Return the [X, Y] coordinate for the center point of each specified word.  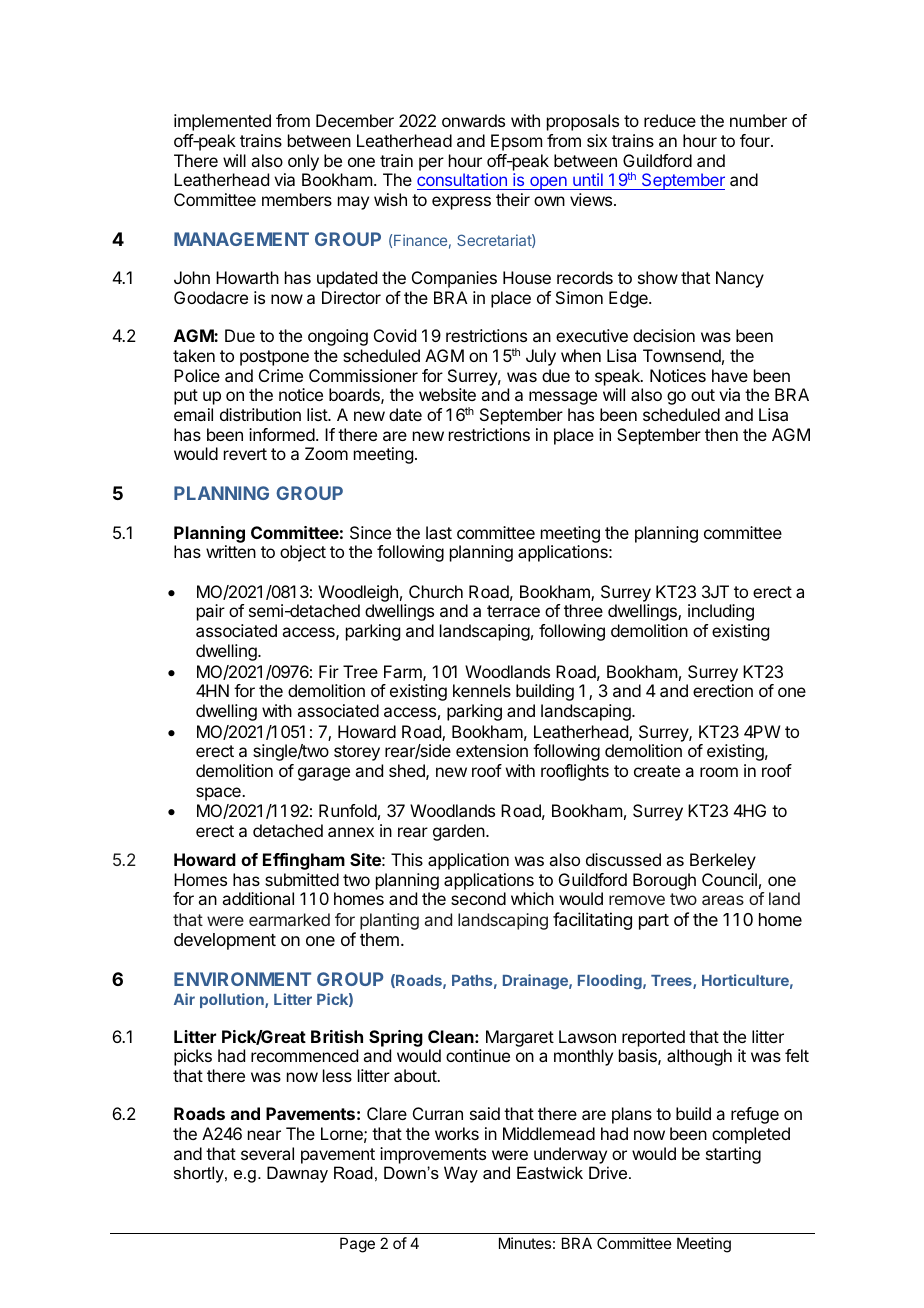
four [756, 140]
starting [733, 1155]
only [303, 162]
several [267, 1153]
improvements [433, 1155]
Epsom [516, 142]
